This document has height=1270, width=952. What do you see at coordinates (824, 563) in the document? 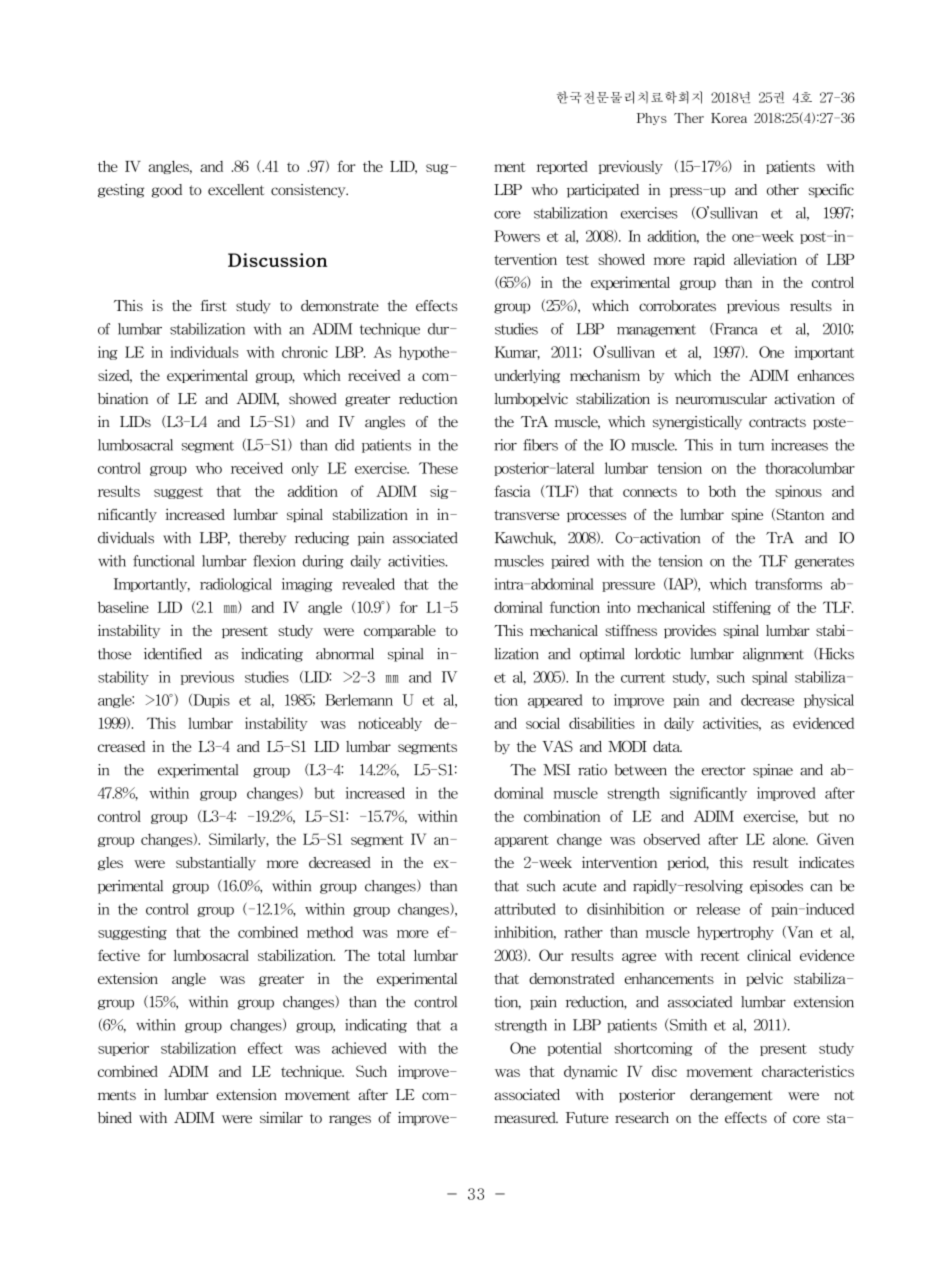
I see `generates` at bounding box center [824, 563].
